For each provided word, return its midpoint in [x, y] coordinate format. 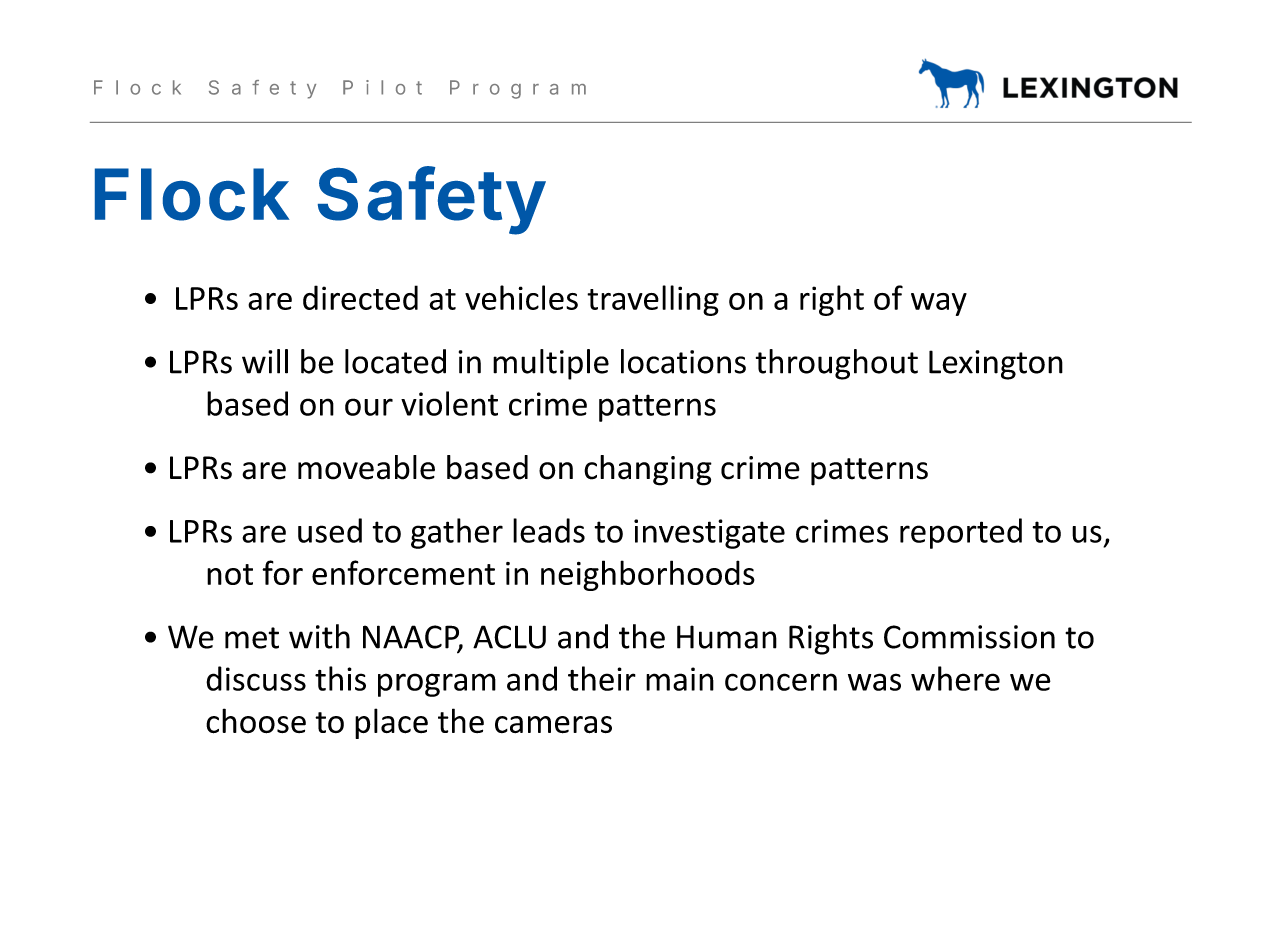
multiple [551, 364]
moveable [366, 467]
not [230, 574]
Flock [192, 194]
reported [961, 533]
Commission [969, 637]
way [939, 304]
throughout [837, 364]
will [265, 361]
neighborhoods [648, 575]
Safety [431, 200]
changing [648, 470]
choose [256, 721]
